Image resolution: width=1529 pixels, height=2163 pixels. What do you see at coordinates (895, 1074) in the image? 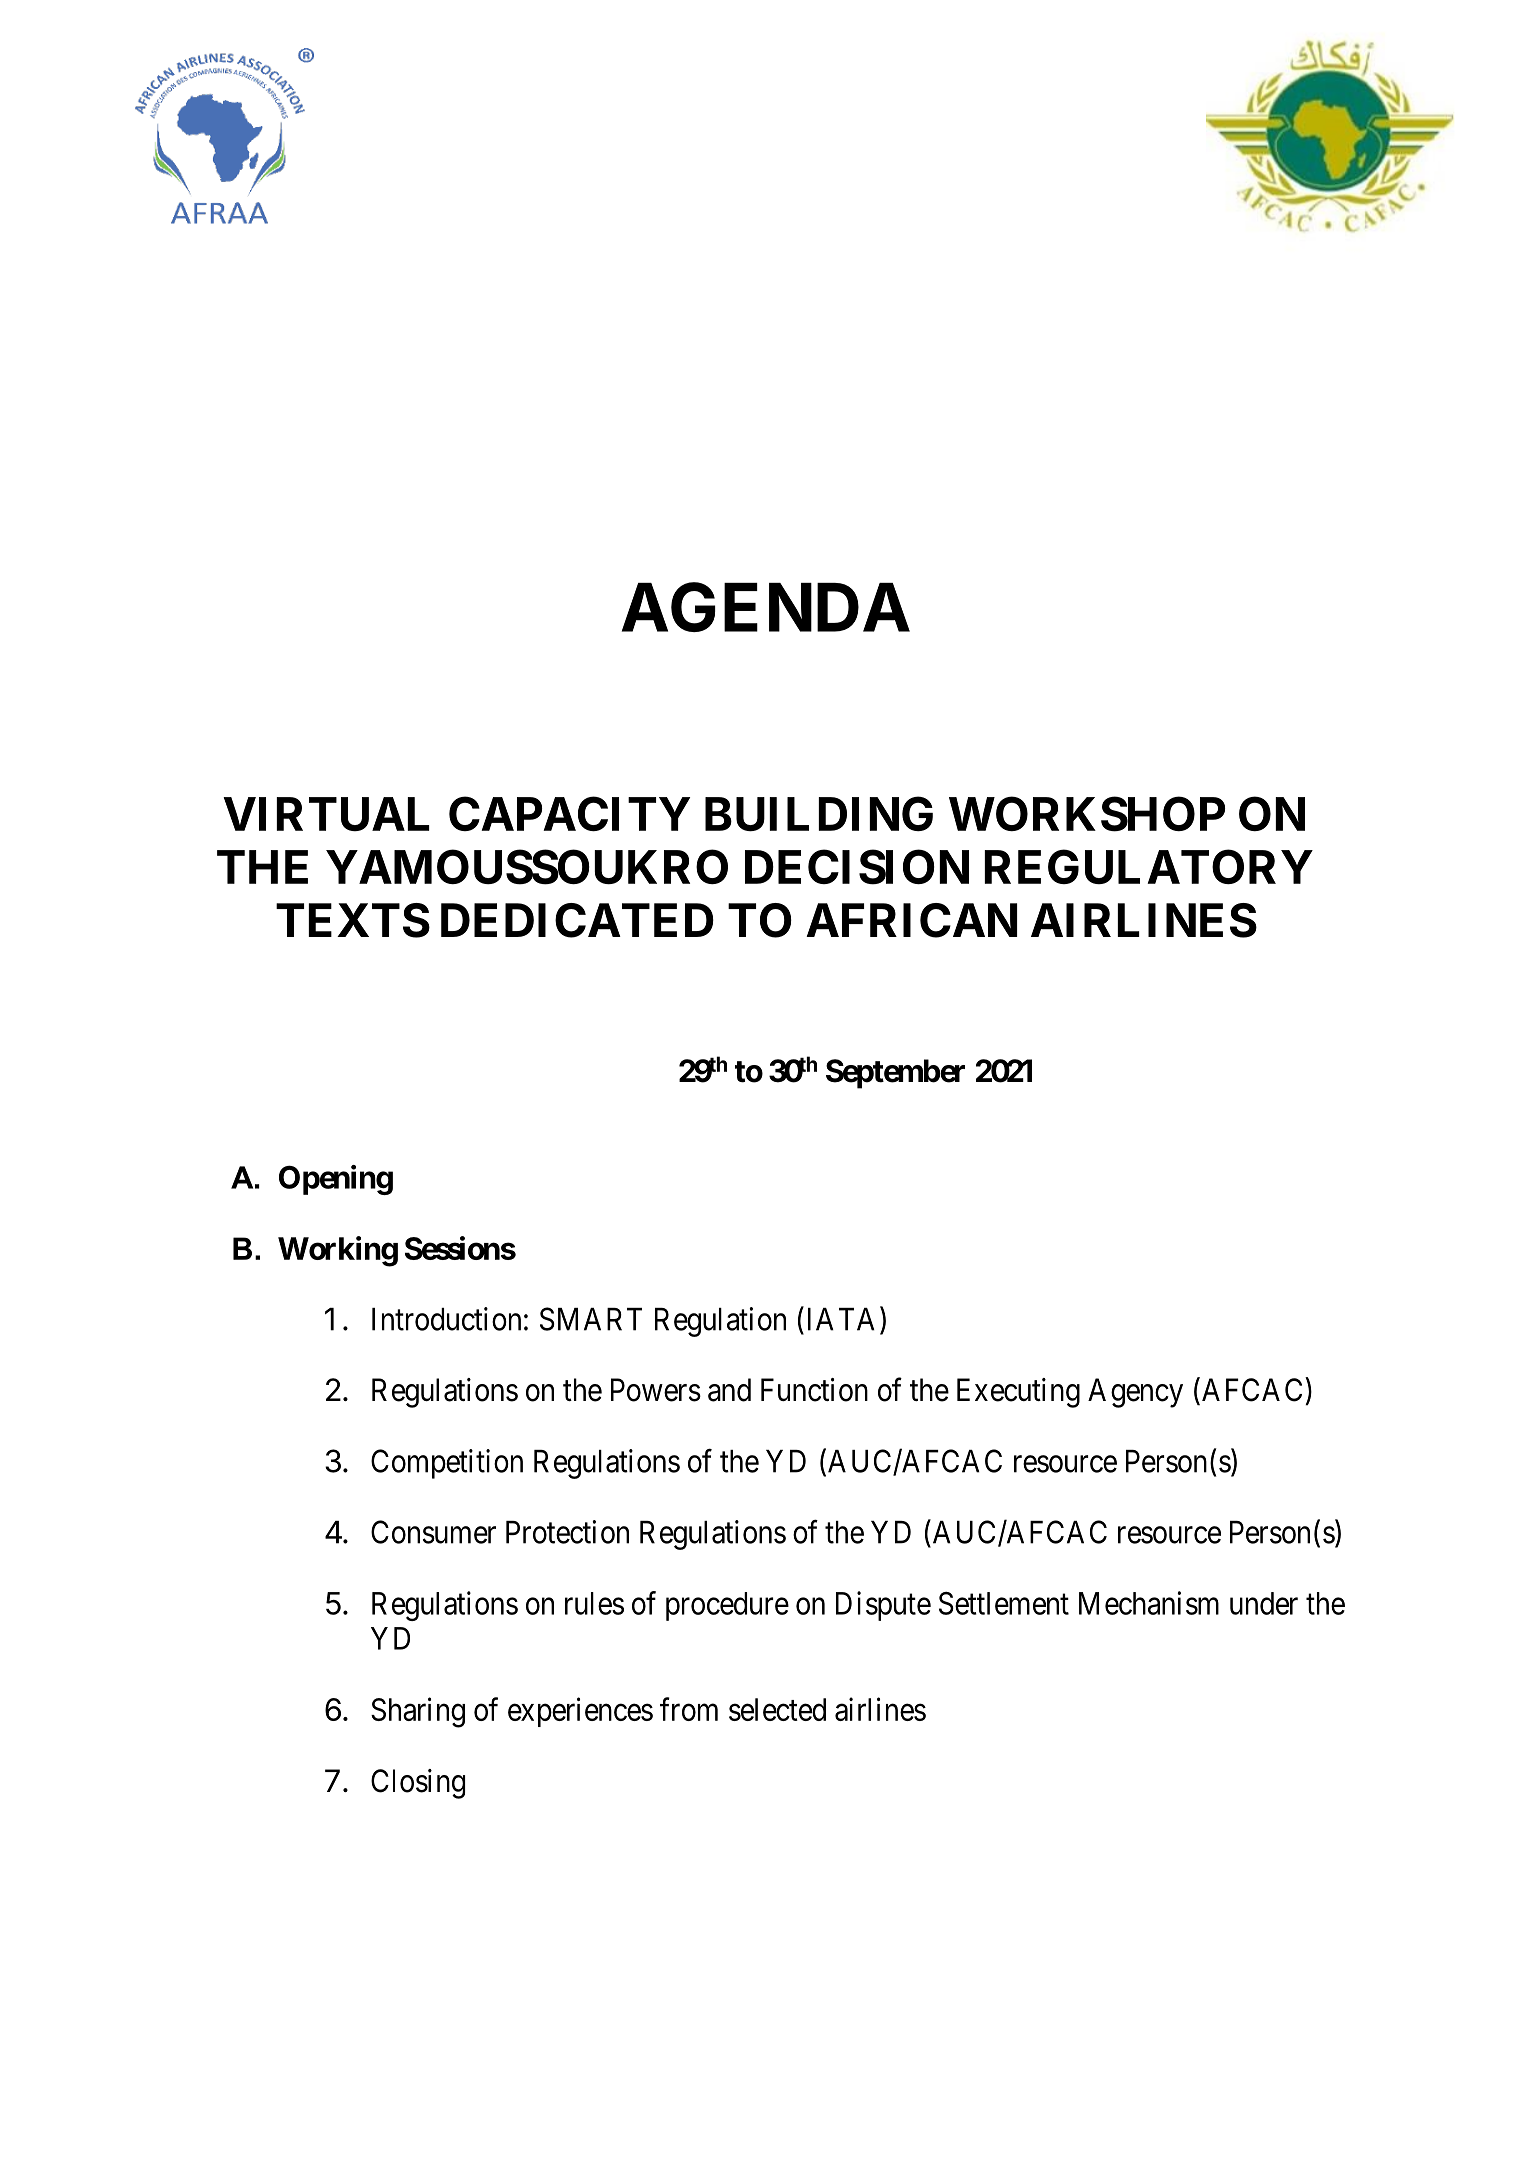
I see `September` at bounding box center [895, 1074].
